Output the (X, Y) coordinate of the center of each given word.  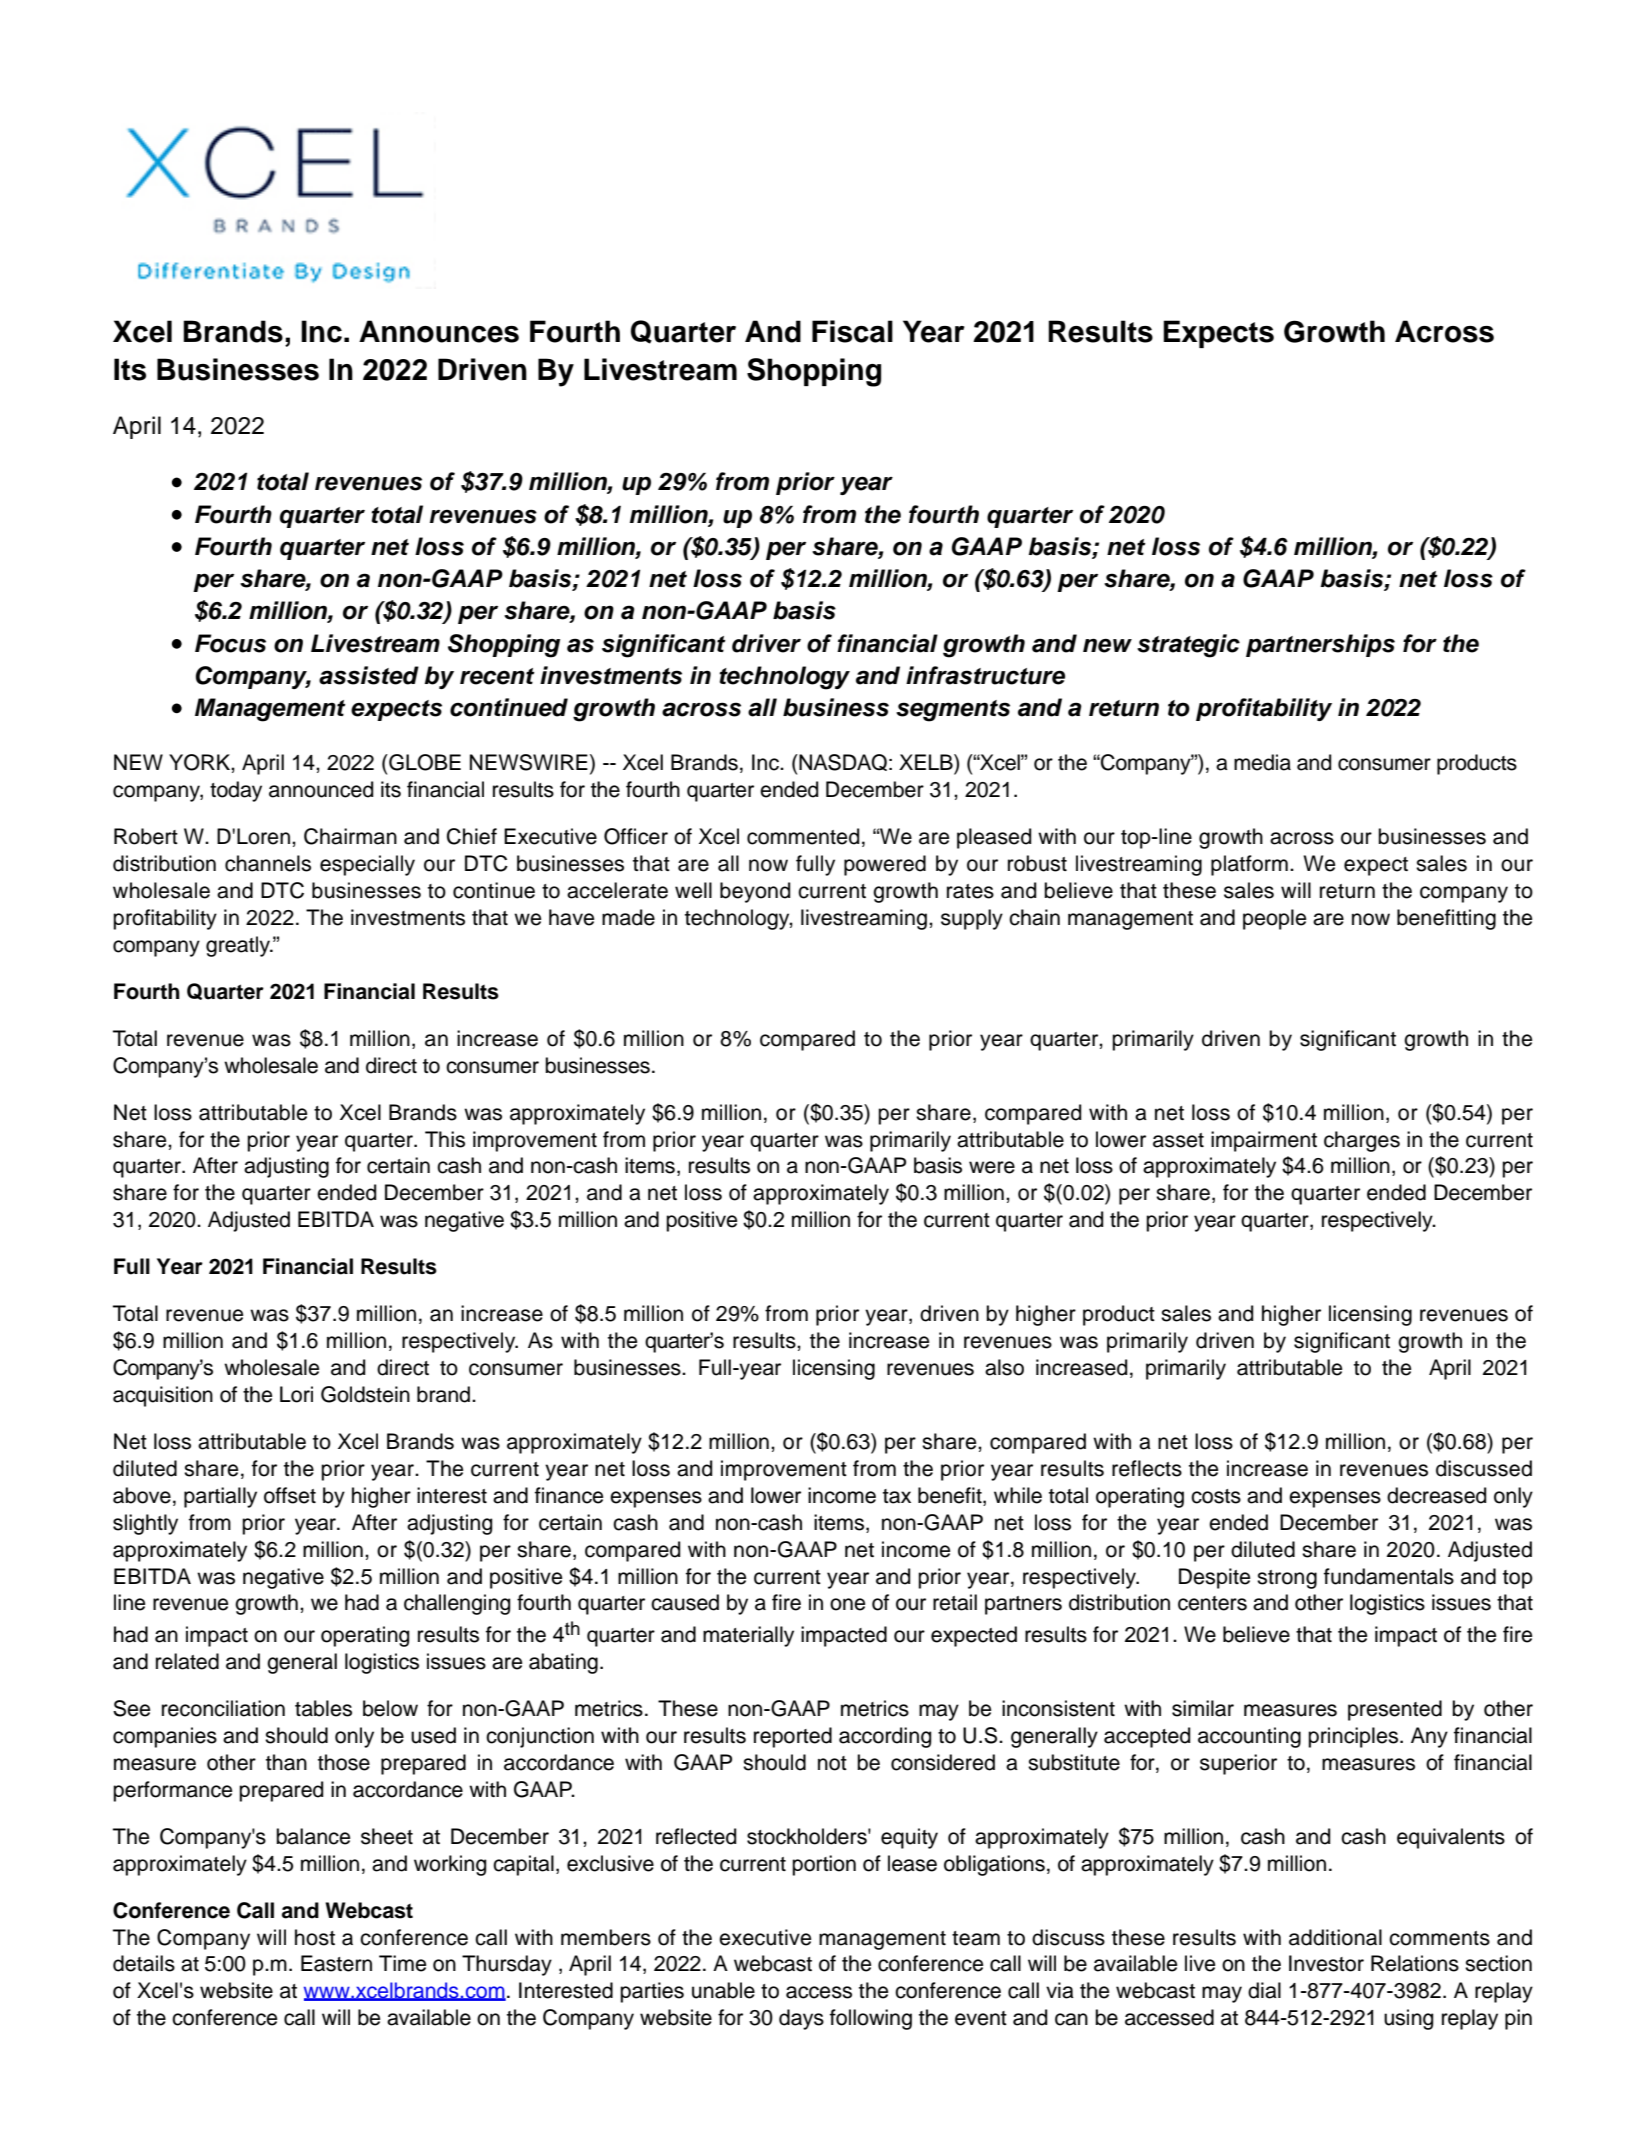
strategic (1188, 646)
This (445, 1139)
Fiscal (852, 331)
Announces (439, 331)
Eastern (336, 1963)
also (1004, 1367)
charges (1362, 1141)
